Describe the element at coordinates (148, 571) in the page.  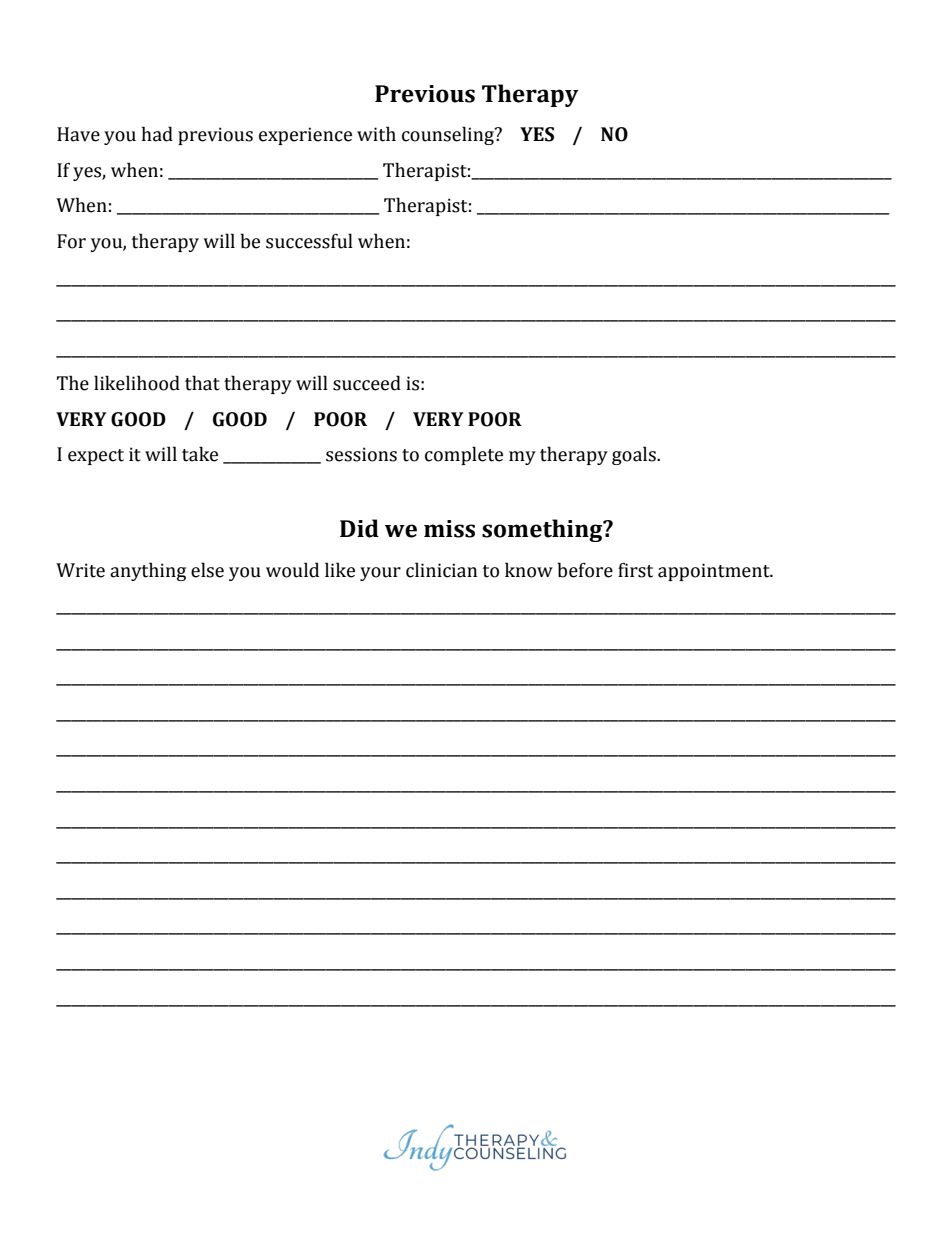
I see `anything` at that location.
